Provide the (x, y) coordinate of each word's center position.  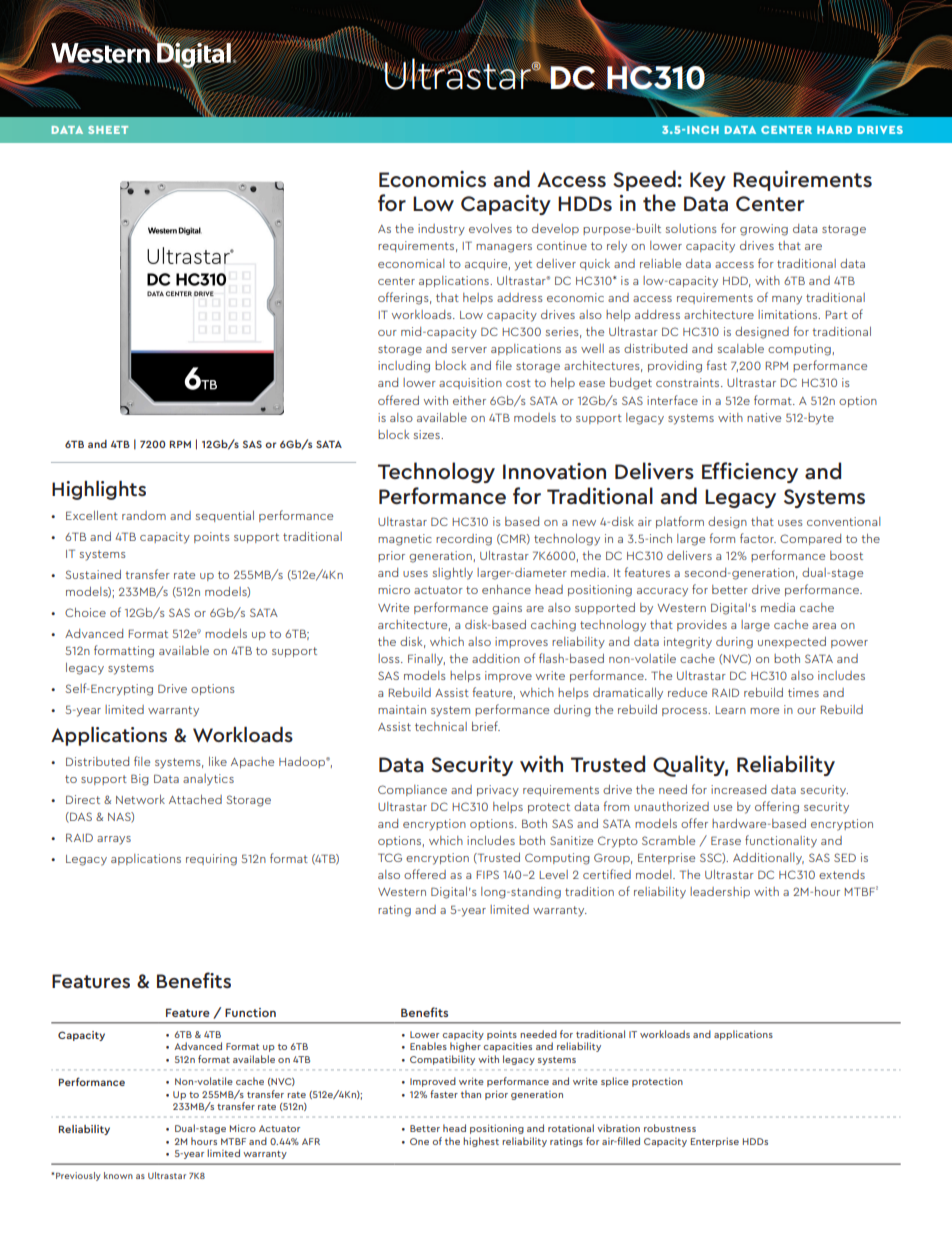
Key (708, 181)
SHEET (108, 130)
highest (481, 1142)
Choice (85, 612)
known (118, 1175)
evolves (490, 228)
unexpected (792, 642)
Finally (426, 660)
